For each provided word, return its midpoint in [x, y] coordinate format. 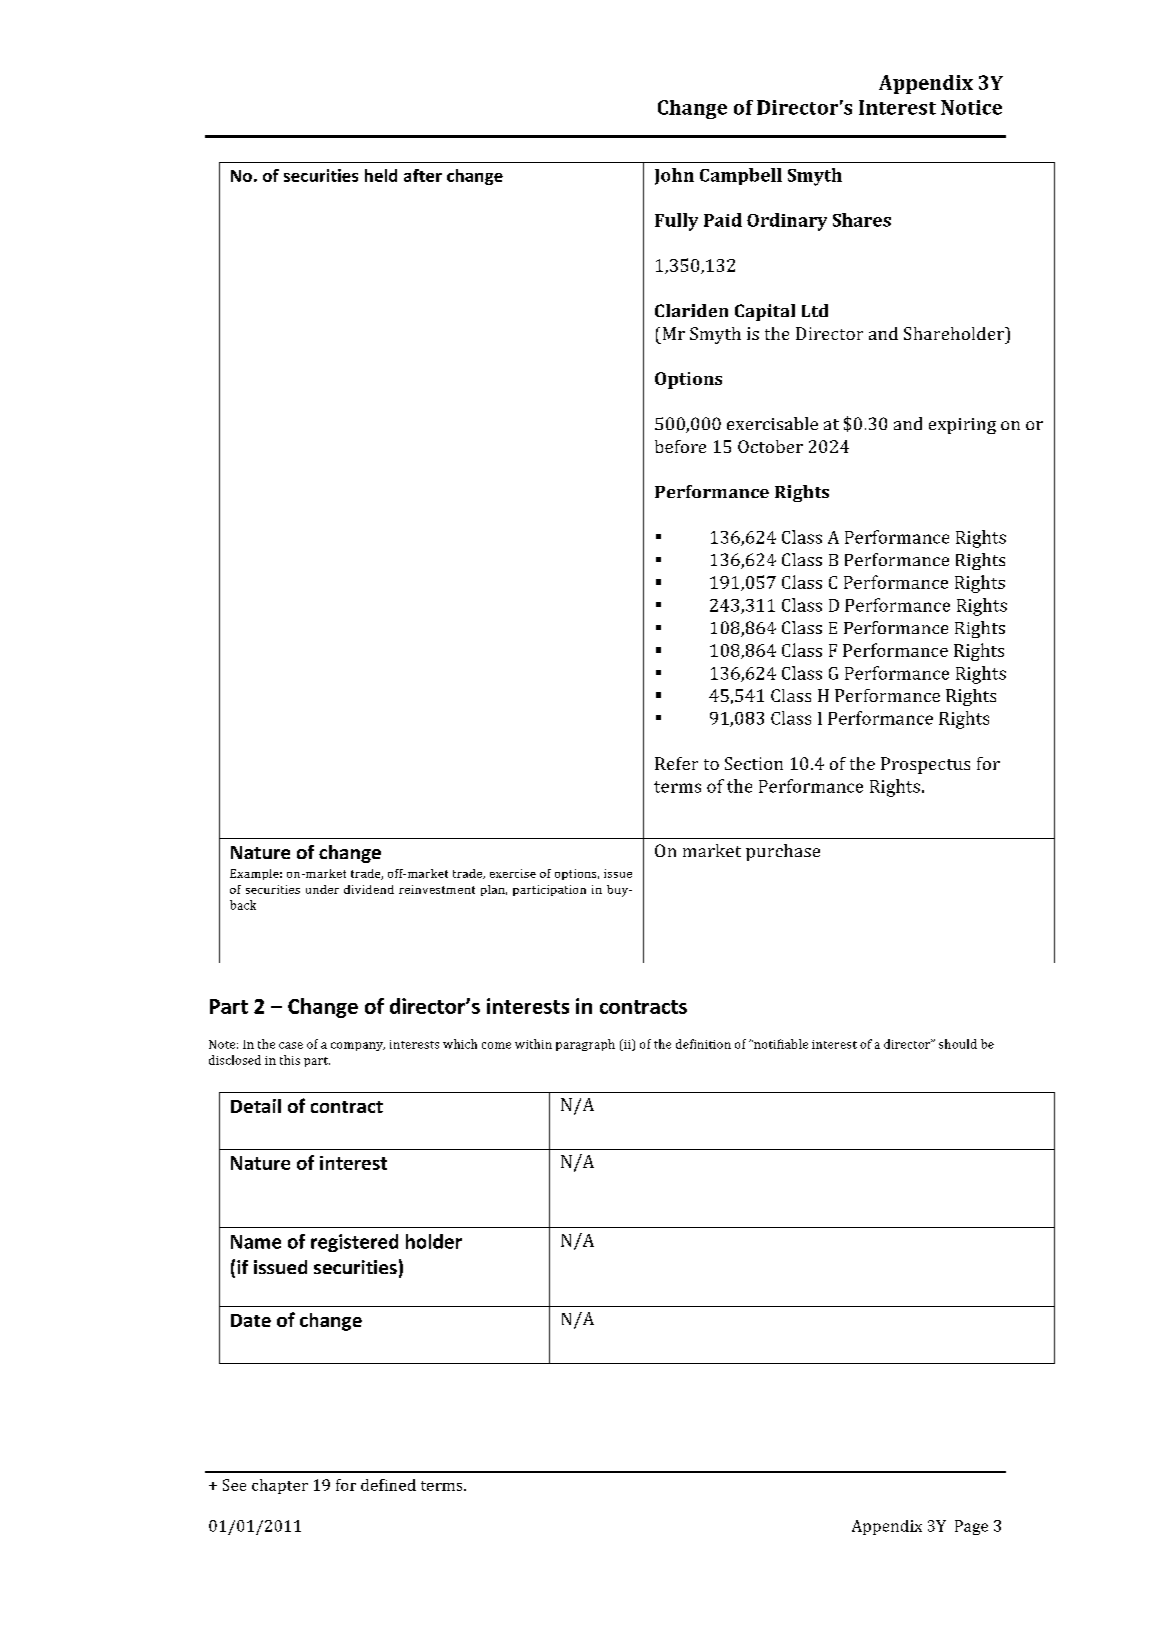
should [958, 1044]
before [680, 446]
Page [971, 1527]
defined [388, 1485]
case [291, 1045]
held [381, 175]
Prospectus [925, 765]
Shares [862, 220]
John [674, 176]
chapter [280, 1486]
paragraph [585, 1045]
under [322, 889]
